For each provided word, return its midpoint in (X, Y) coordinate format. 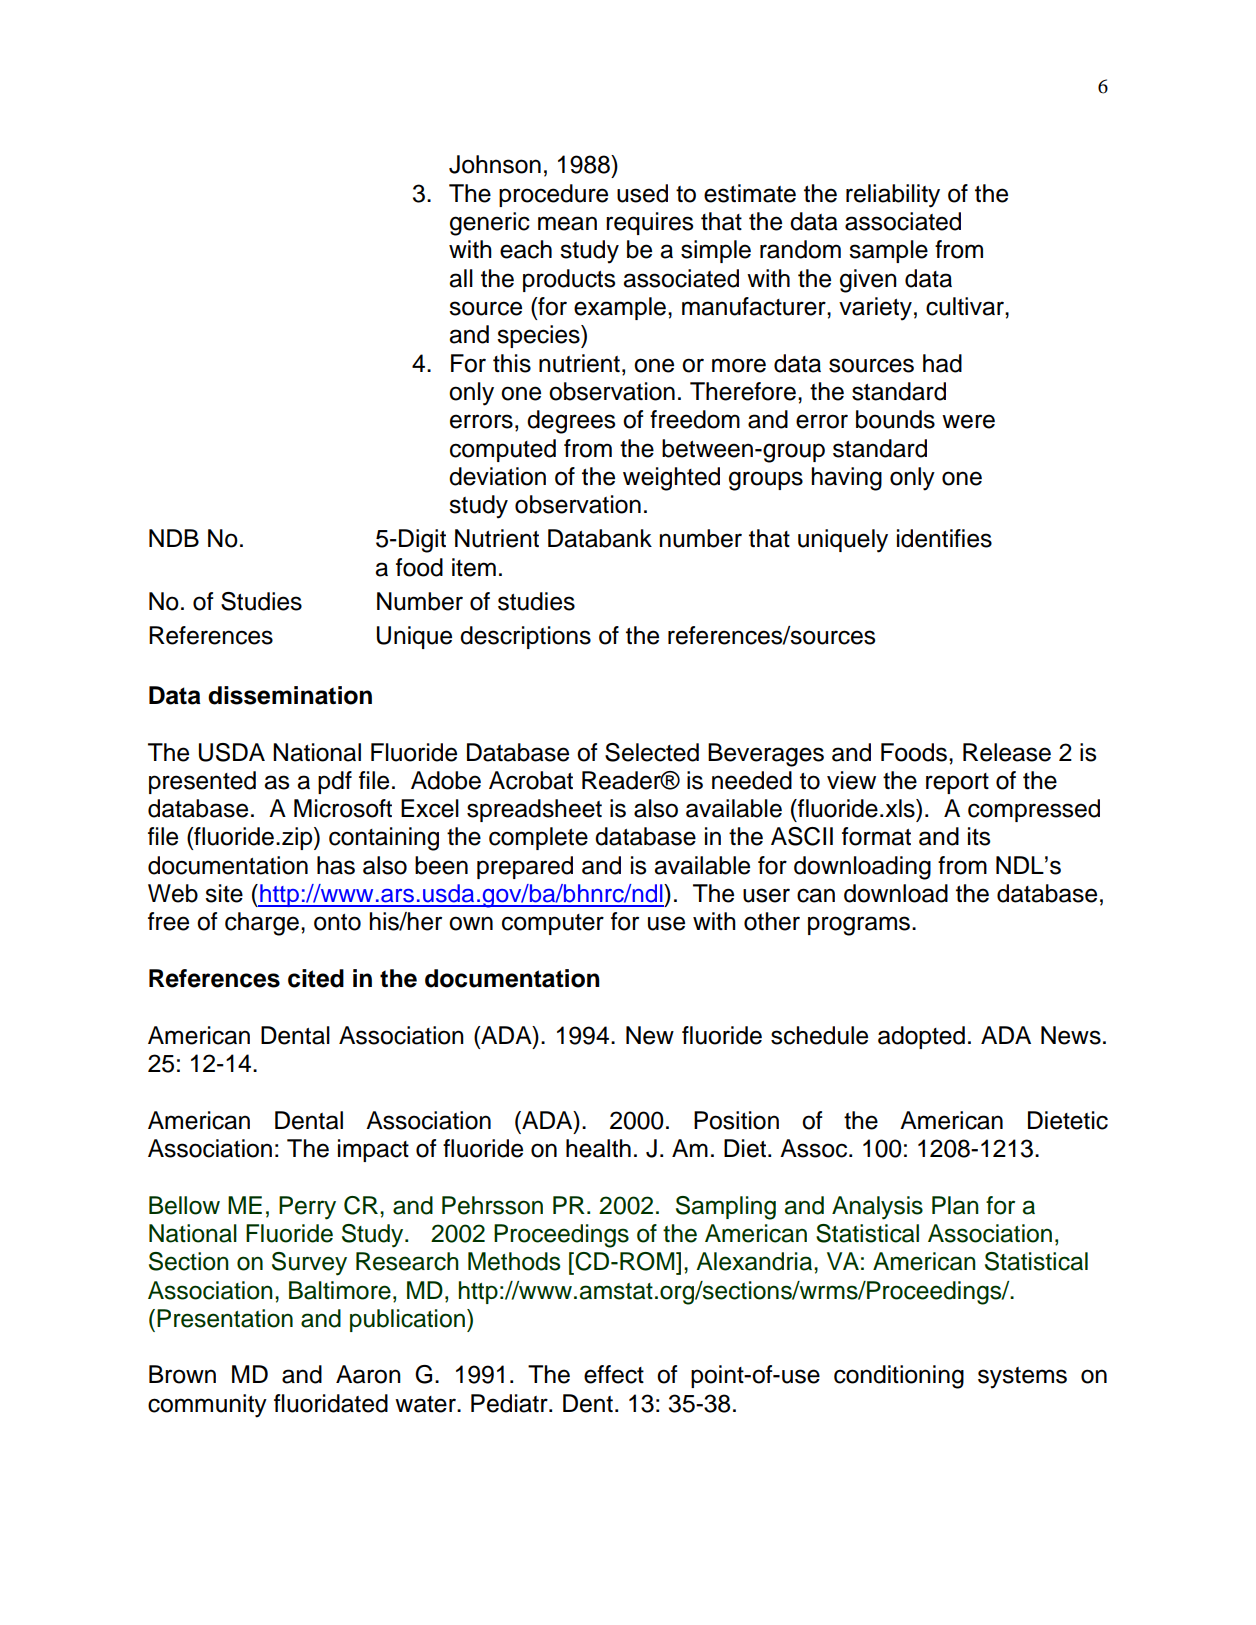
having (847, 479)
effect (614, 1374)
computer (553, 924)
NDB (174, 538)
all (461, 278)
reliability (893, 196)
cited (316, 978)
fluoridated (331, 1403)
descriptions (525, 637)
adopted (921, 1037)
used (642, 193)
